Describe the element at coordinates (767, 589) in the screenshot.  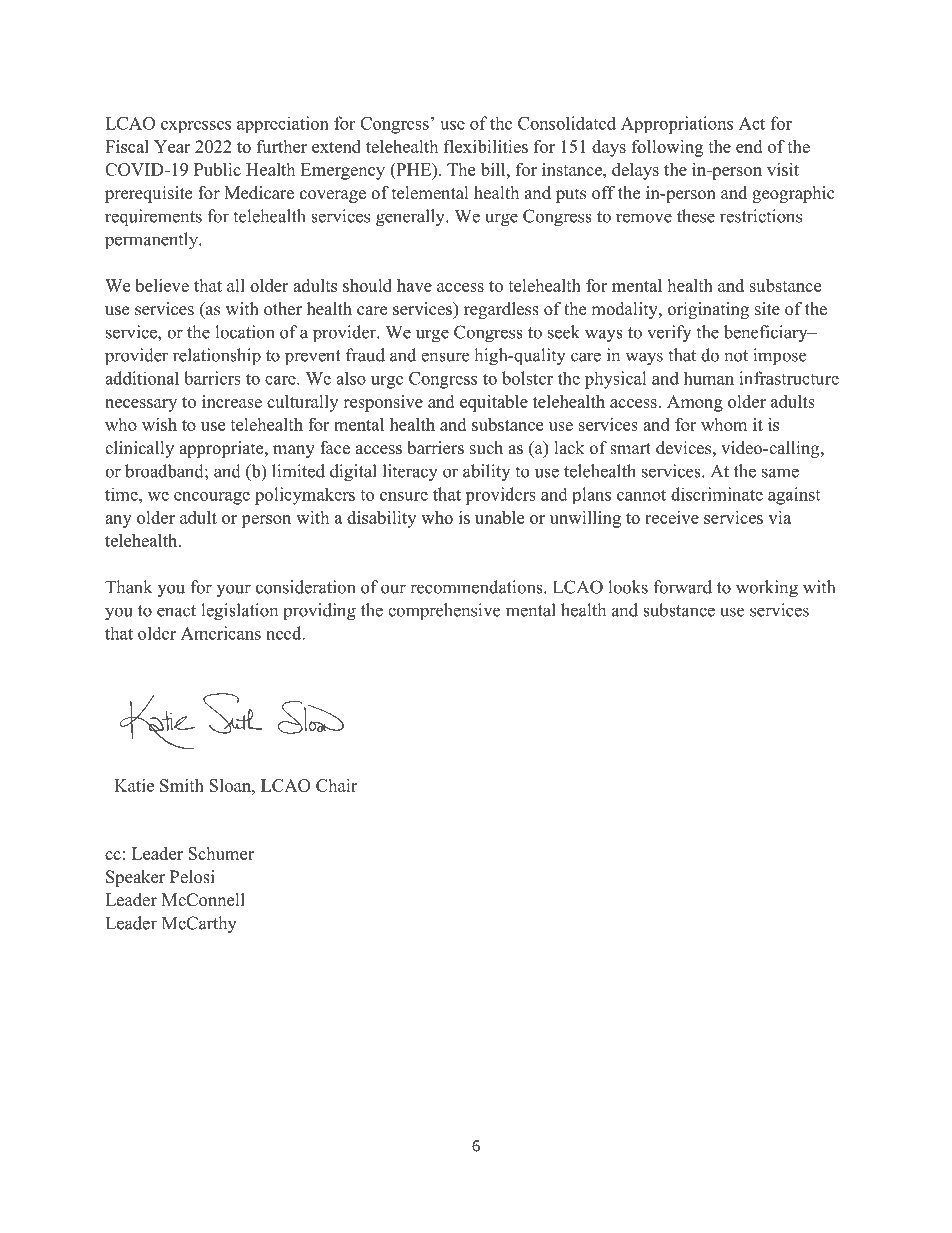
I see `working` at that location.
